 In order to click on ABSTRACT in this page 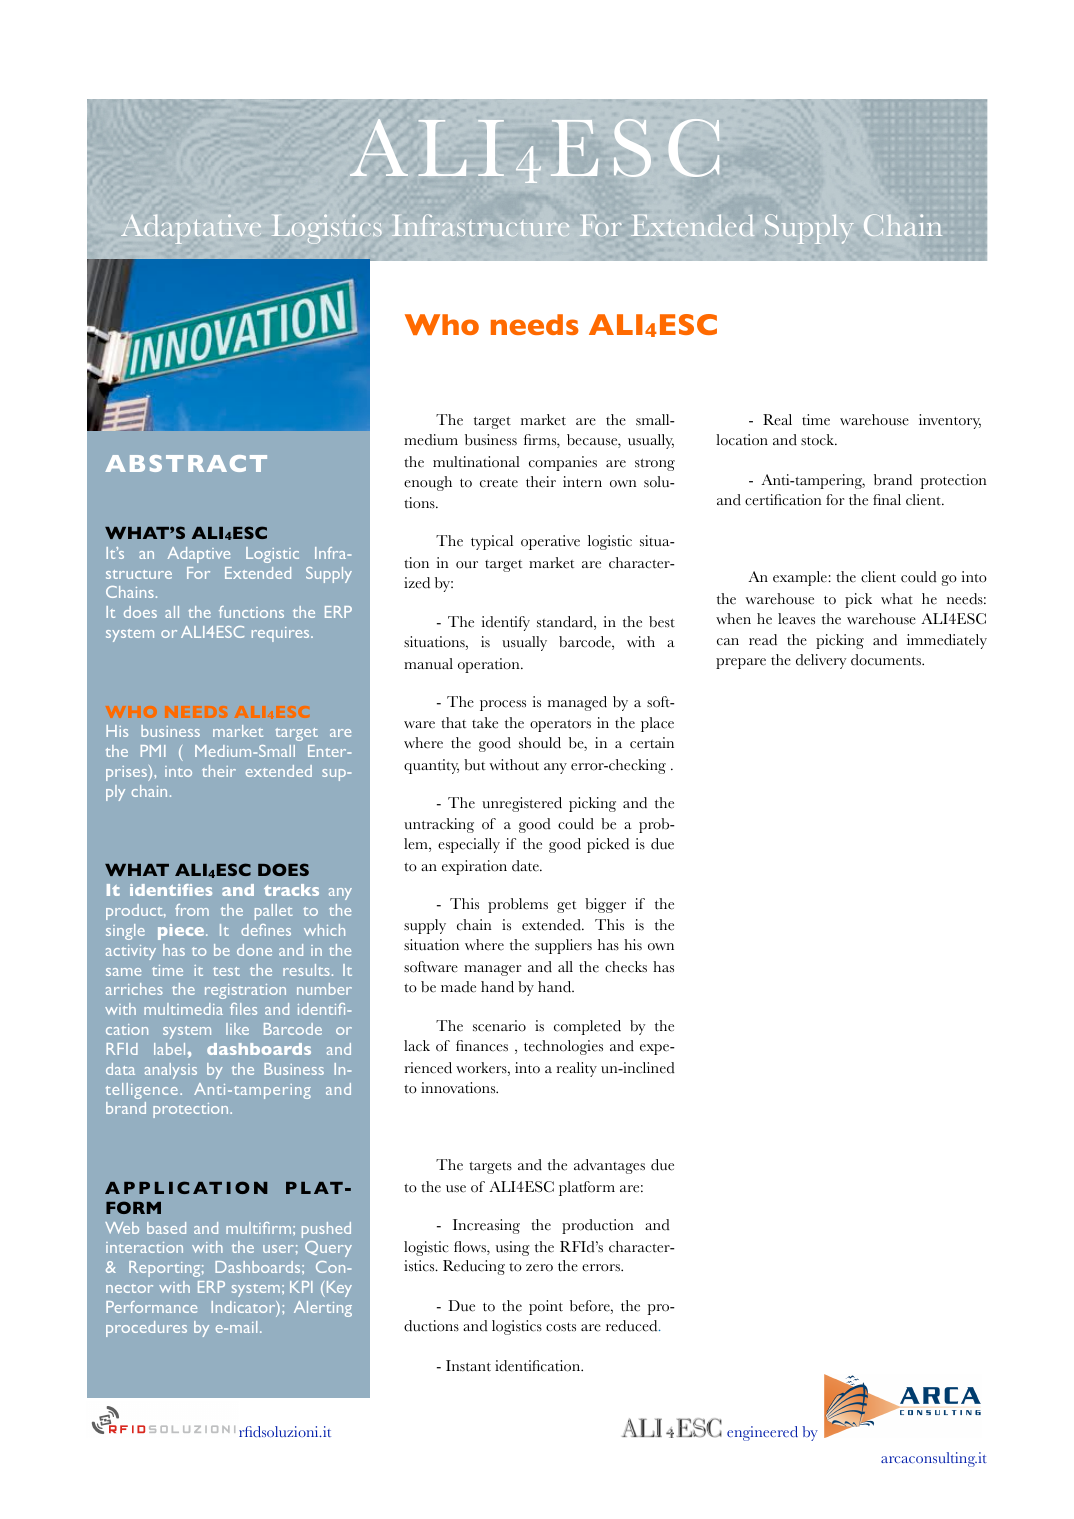, I will do `click(186, 463)`.
